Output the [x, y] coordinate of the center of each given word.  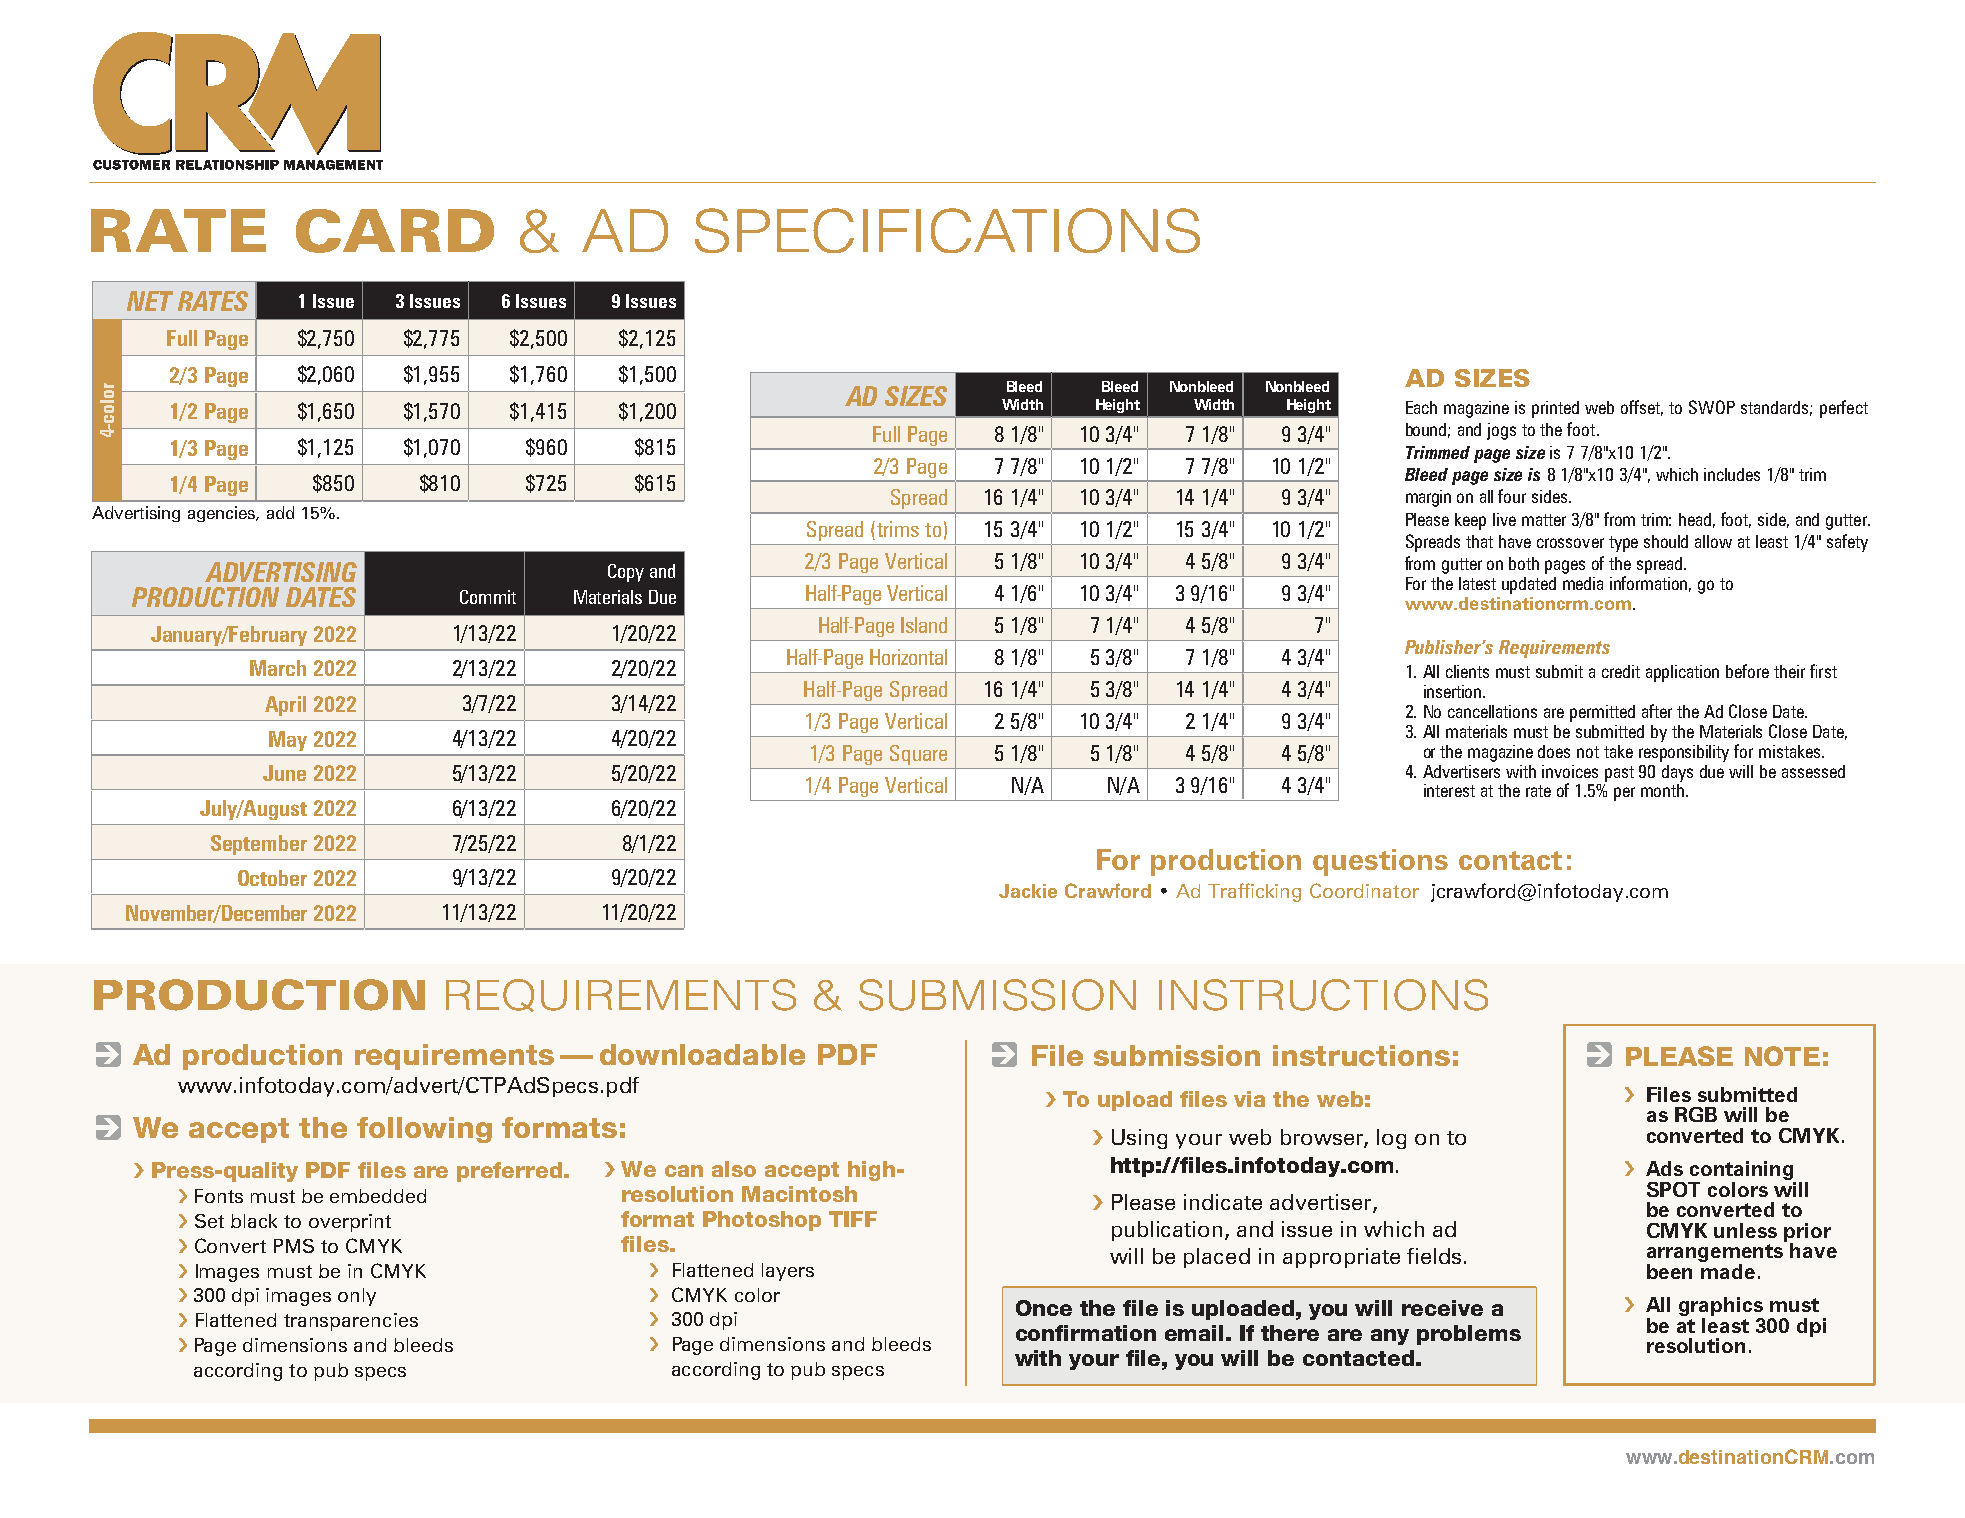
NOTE [1782, 1056]
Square [918, 755]
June [284, 773]
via [1249, 1099]
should [1666, 541]
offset [1642, 408]
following [424, 1130]
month [1664, 790]
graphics [1721, 1308]
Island [924, 625]
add [280, 512]
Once [1044, 1308]
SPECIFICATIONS [947, 230]
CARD [395, 231]
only [357, 1297]
